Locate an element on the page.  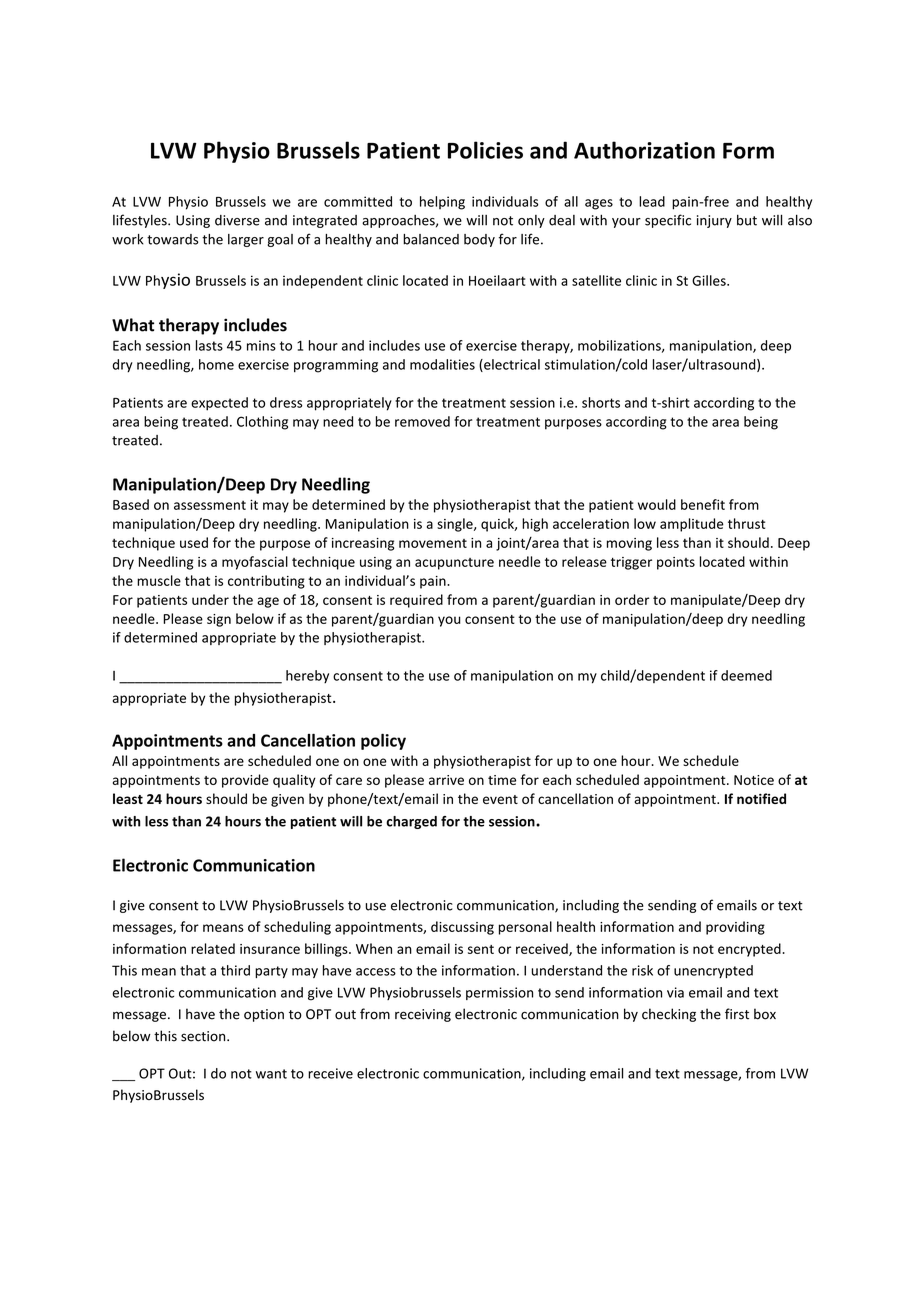
removed is located at coordinates (422, 421).
